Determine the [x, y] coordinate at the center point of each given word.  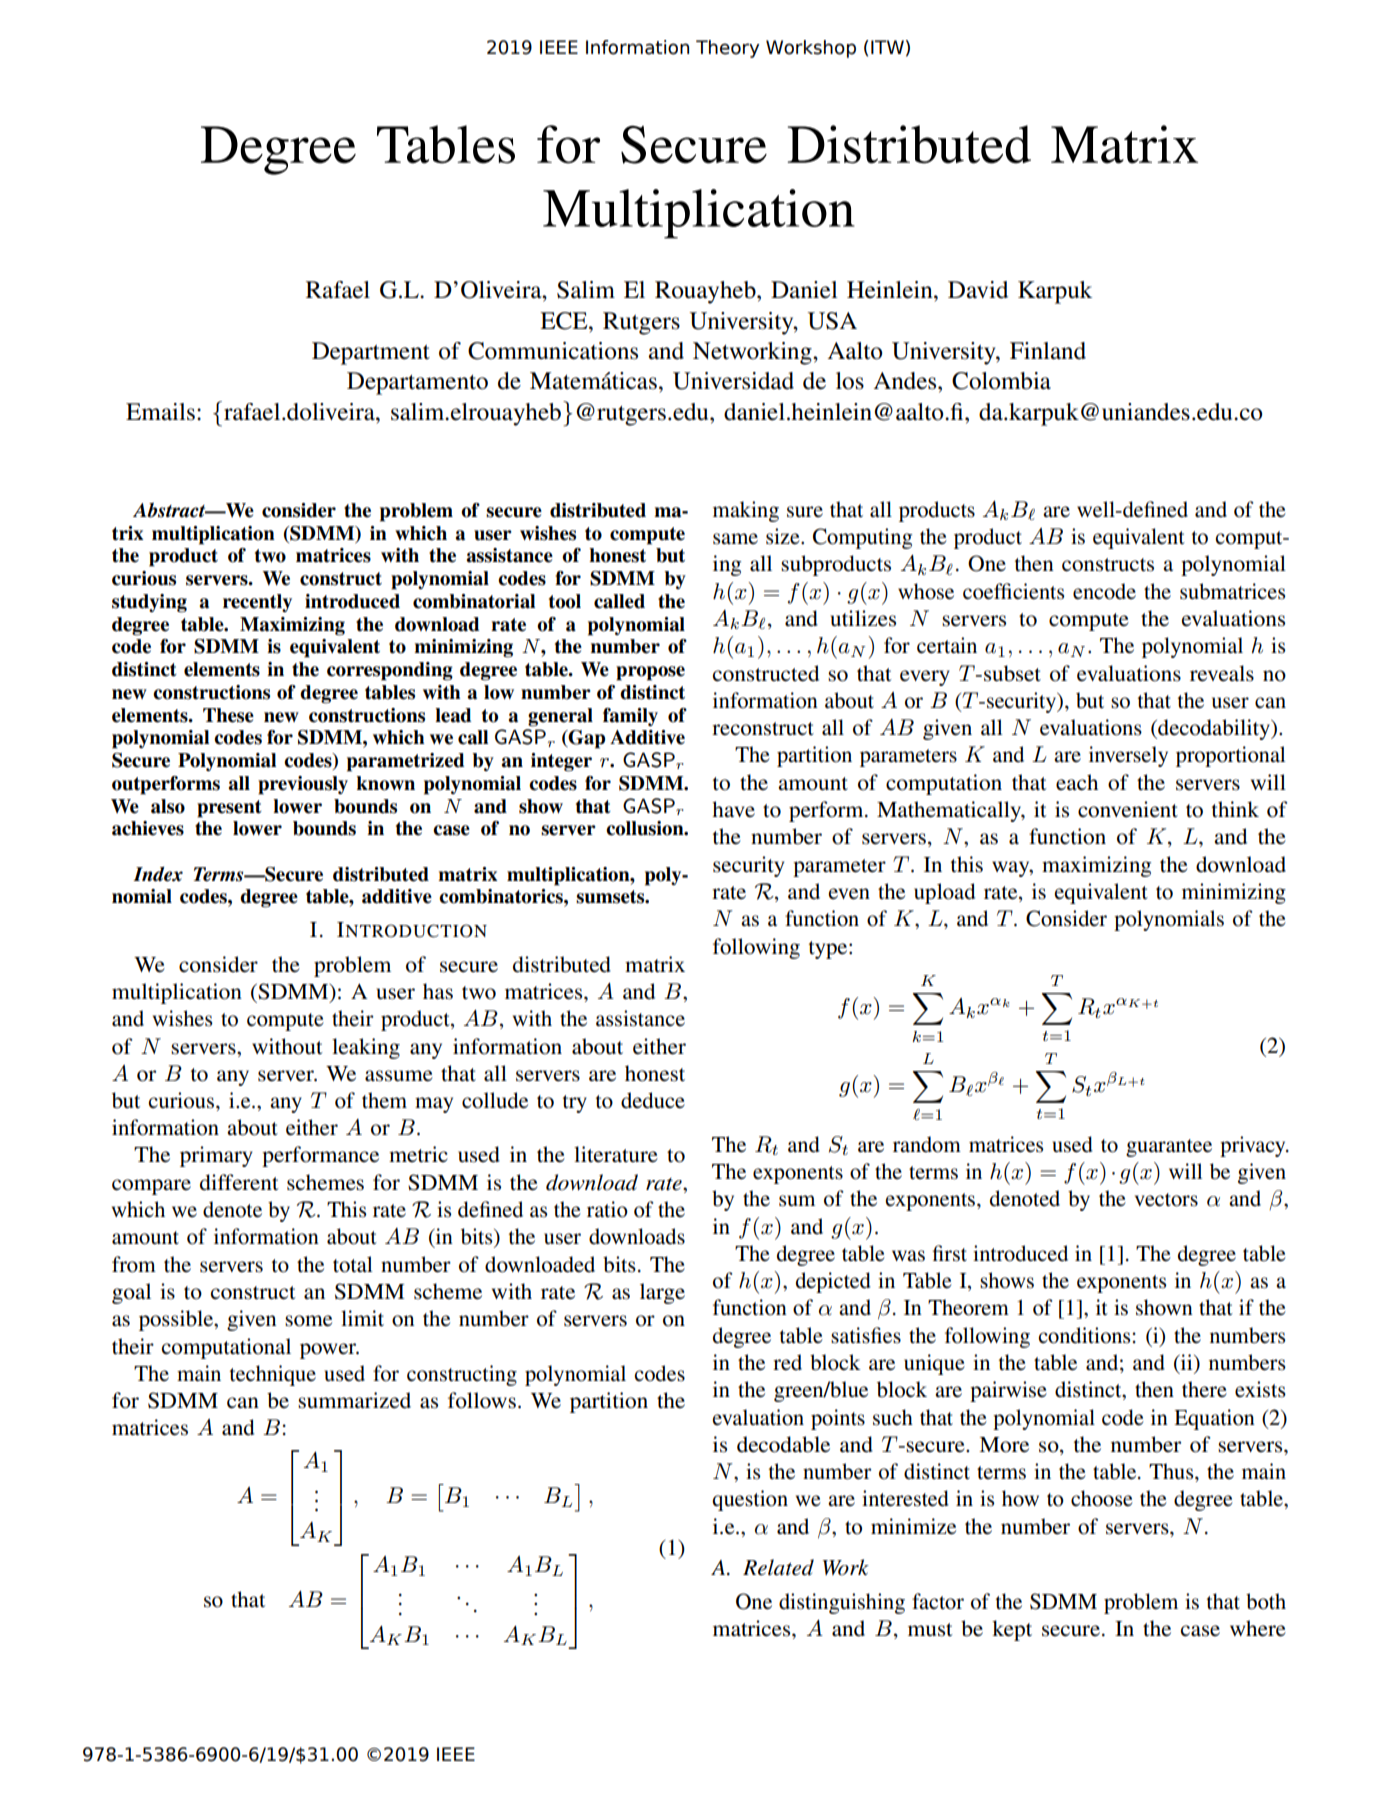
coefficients [1013, 591]
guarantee [1169, 1148]
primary [216, 1156]
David [978, 290]
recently [257, 603]
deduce [653, 1100]
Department [371, 353]
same [735, 539]
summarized [354, 1400]
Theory [728, 49]
